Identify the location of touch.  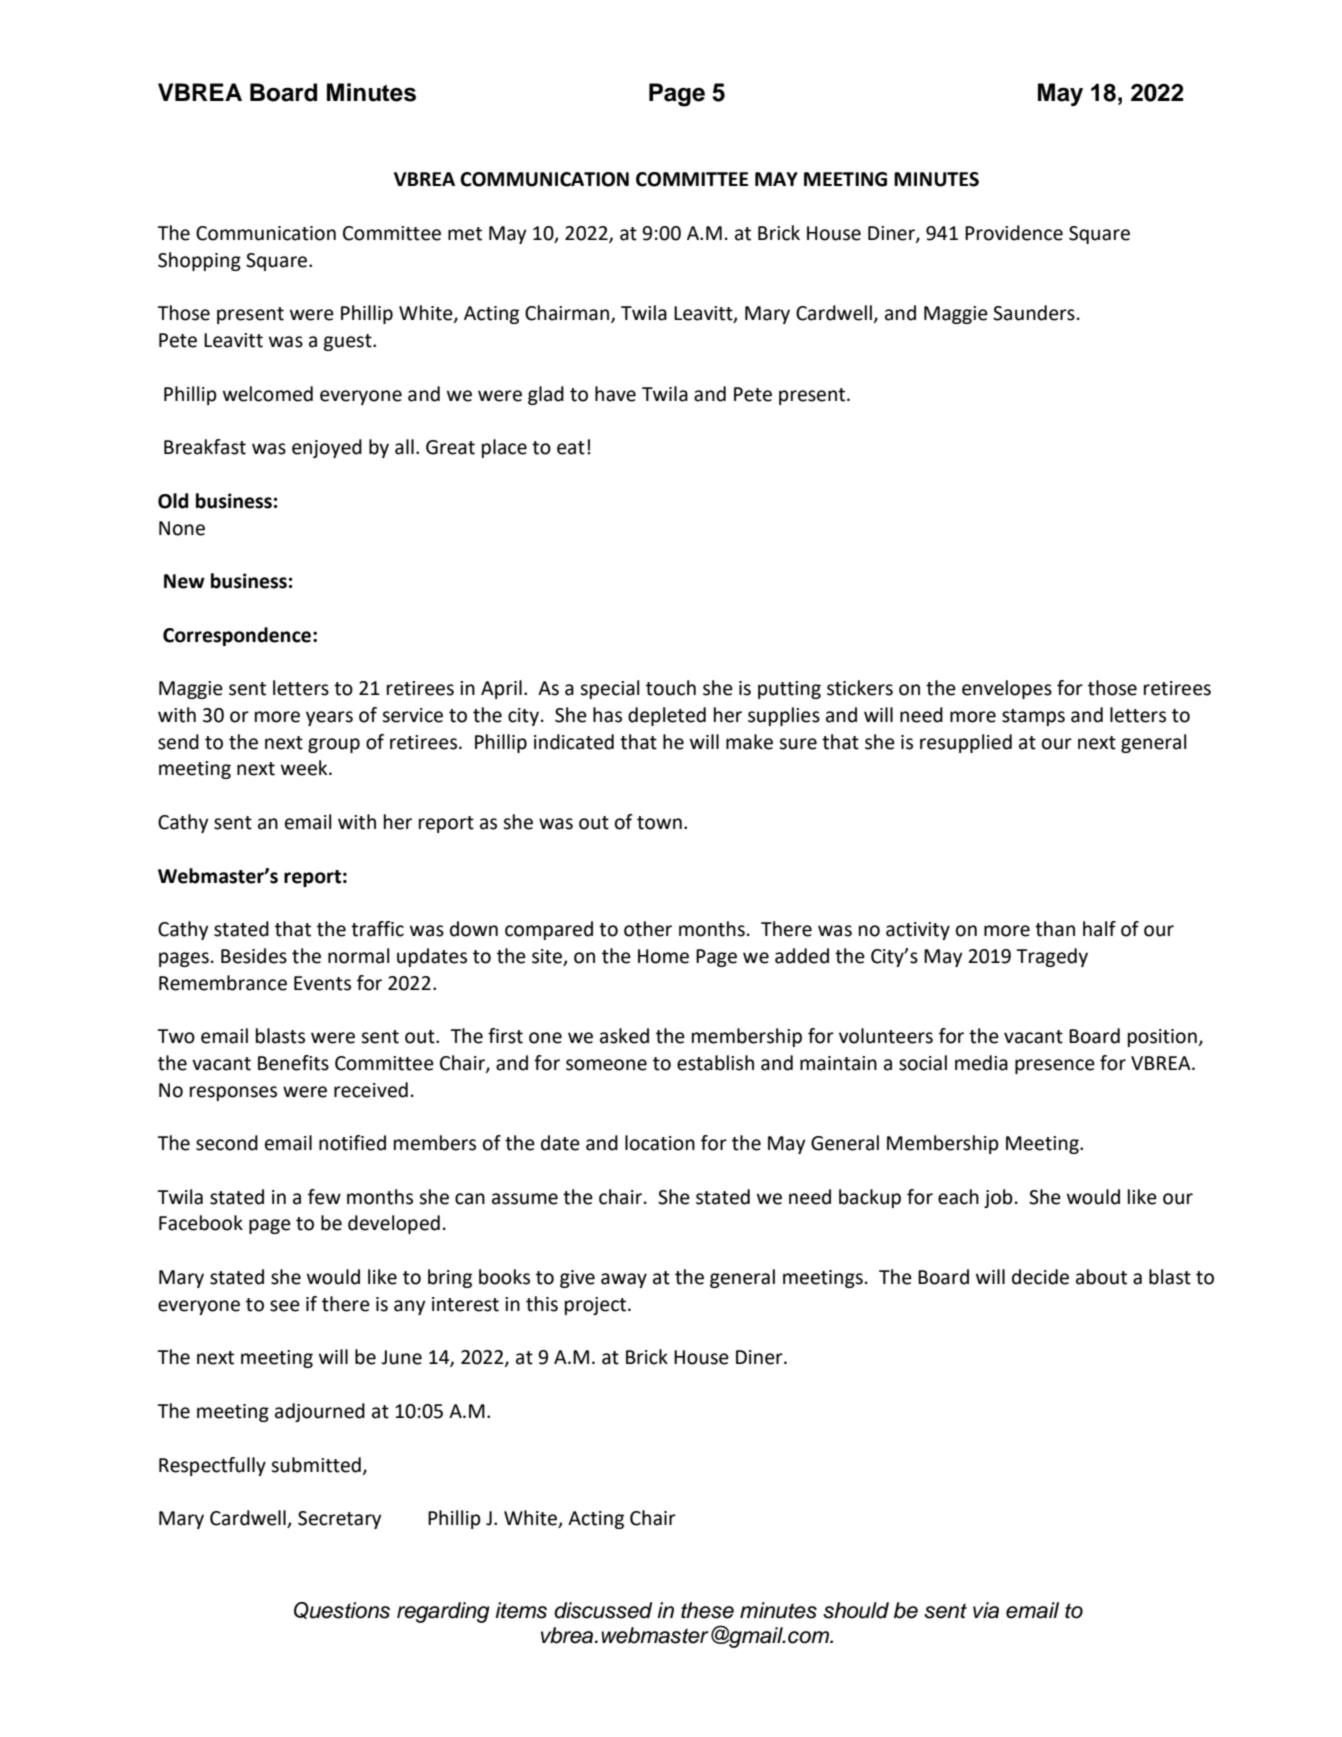
(671, 688).
